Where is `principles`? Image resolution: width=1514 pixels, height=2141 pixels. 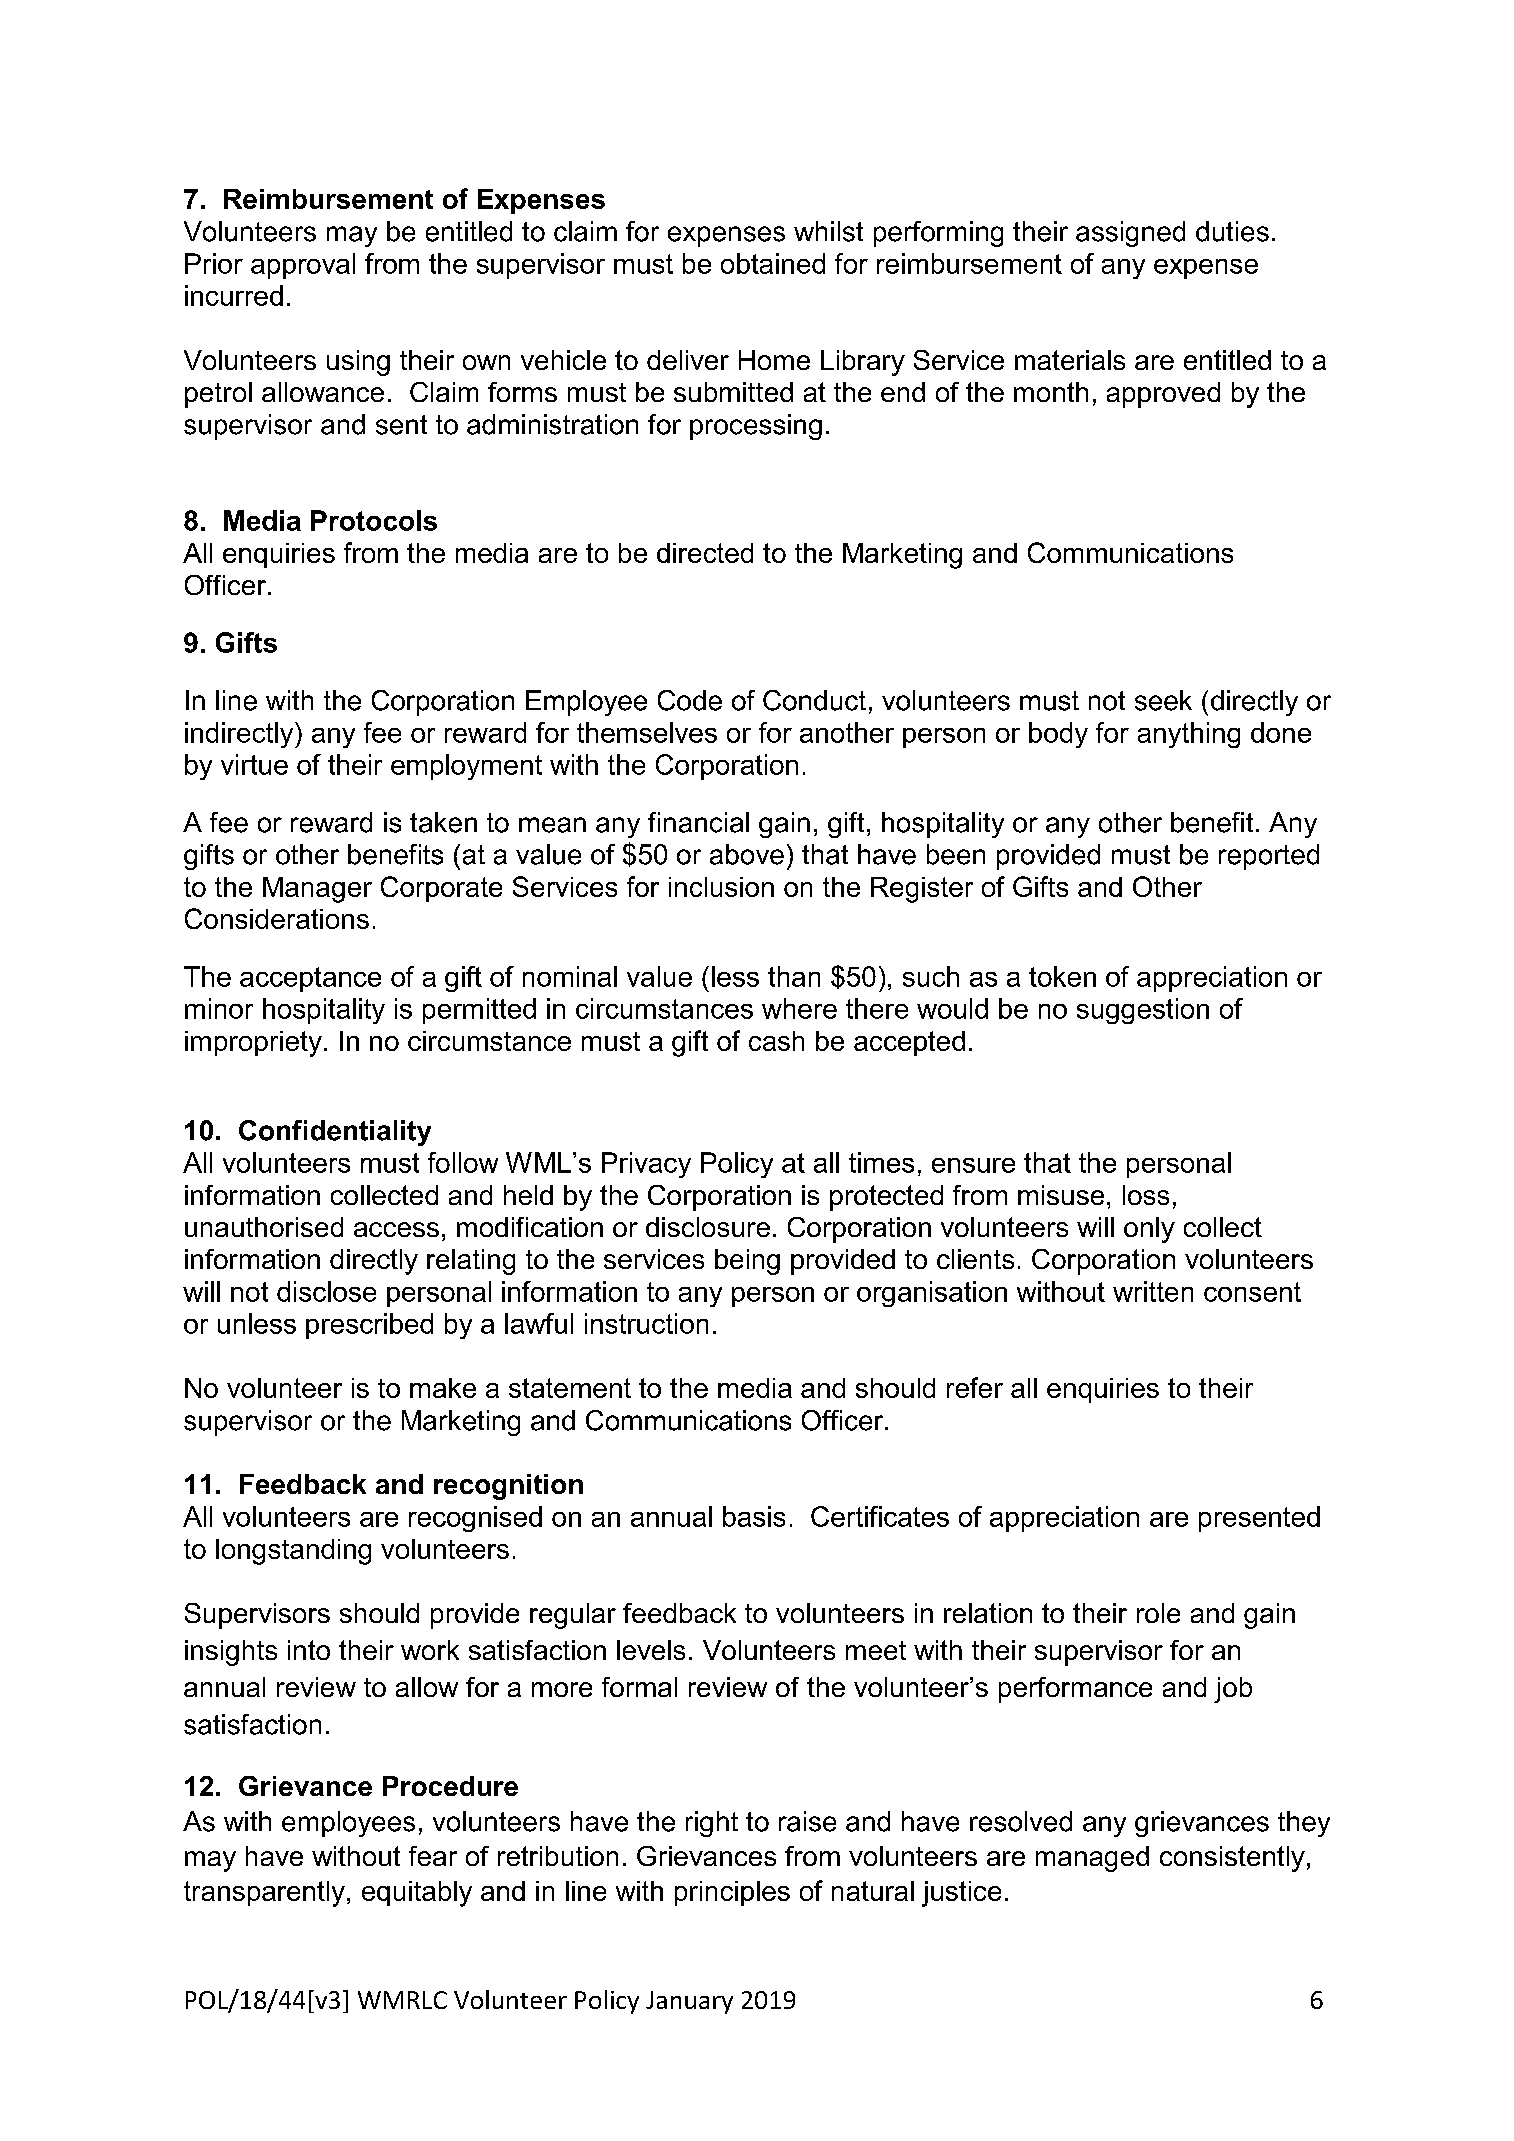 principles is located at coordinates (732, 1893).
